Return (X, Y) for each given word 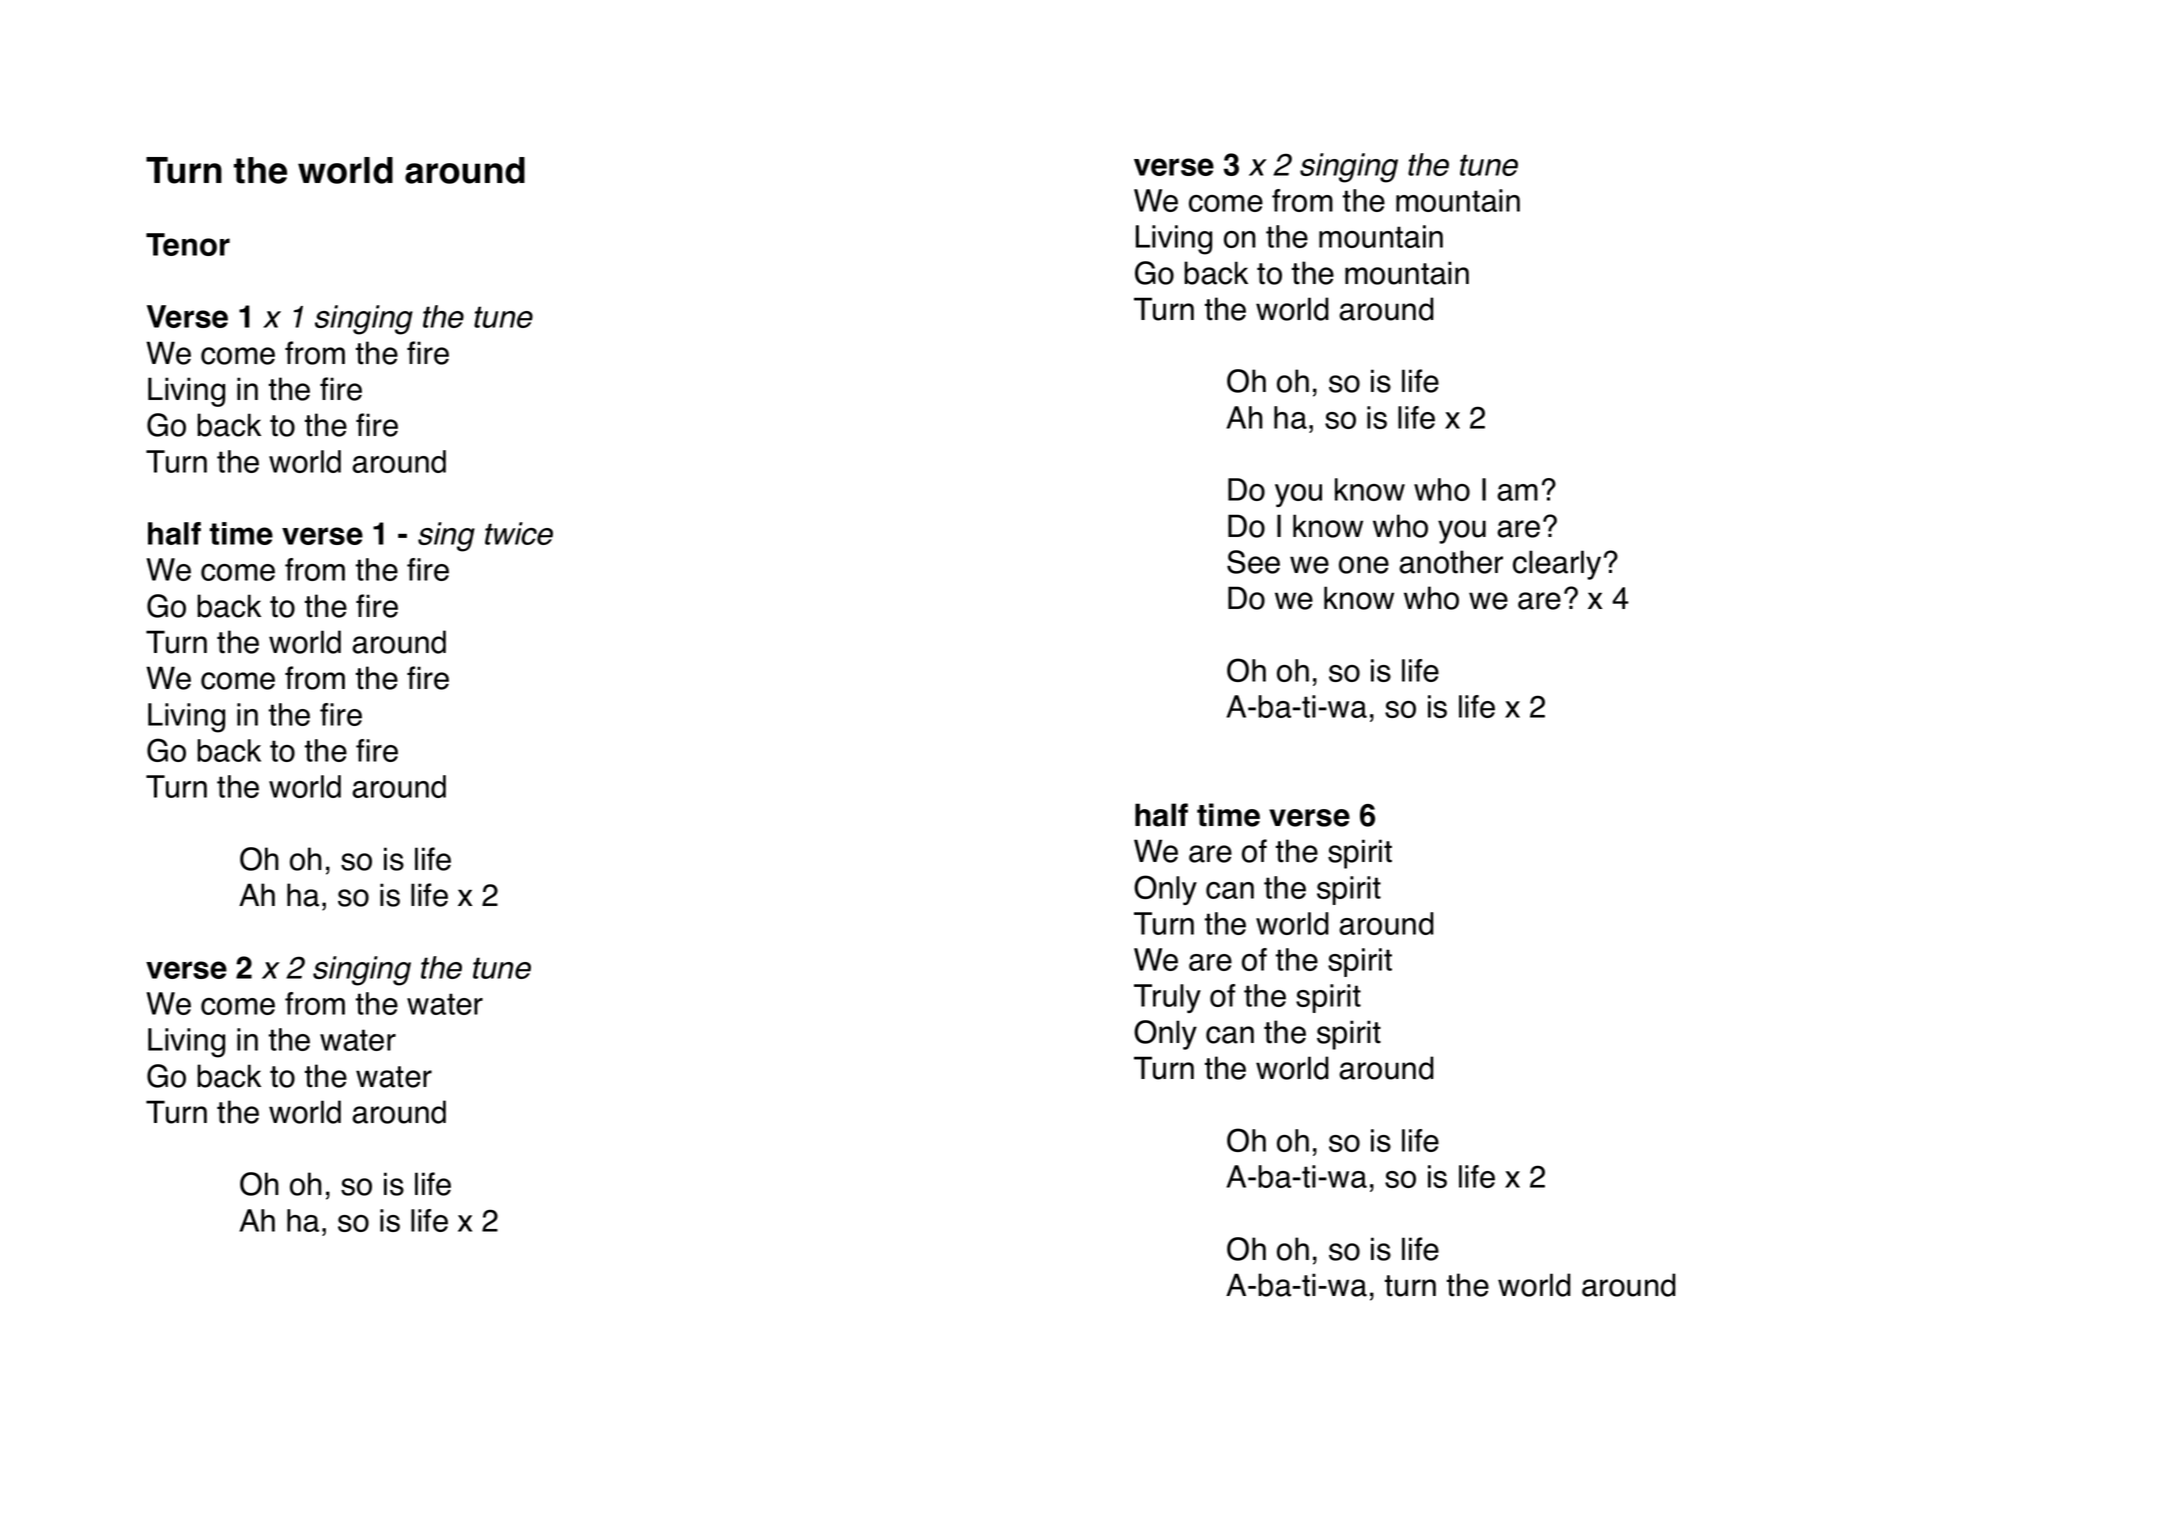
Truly (1167, 998)
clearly (1557, 565)
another (1451, 562)
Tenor (188, 244)
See (1253, 562)
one (1364, 565)
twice (519, 533)
